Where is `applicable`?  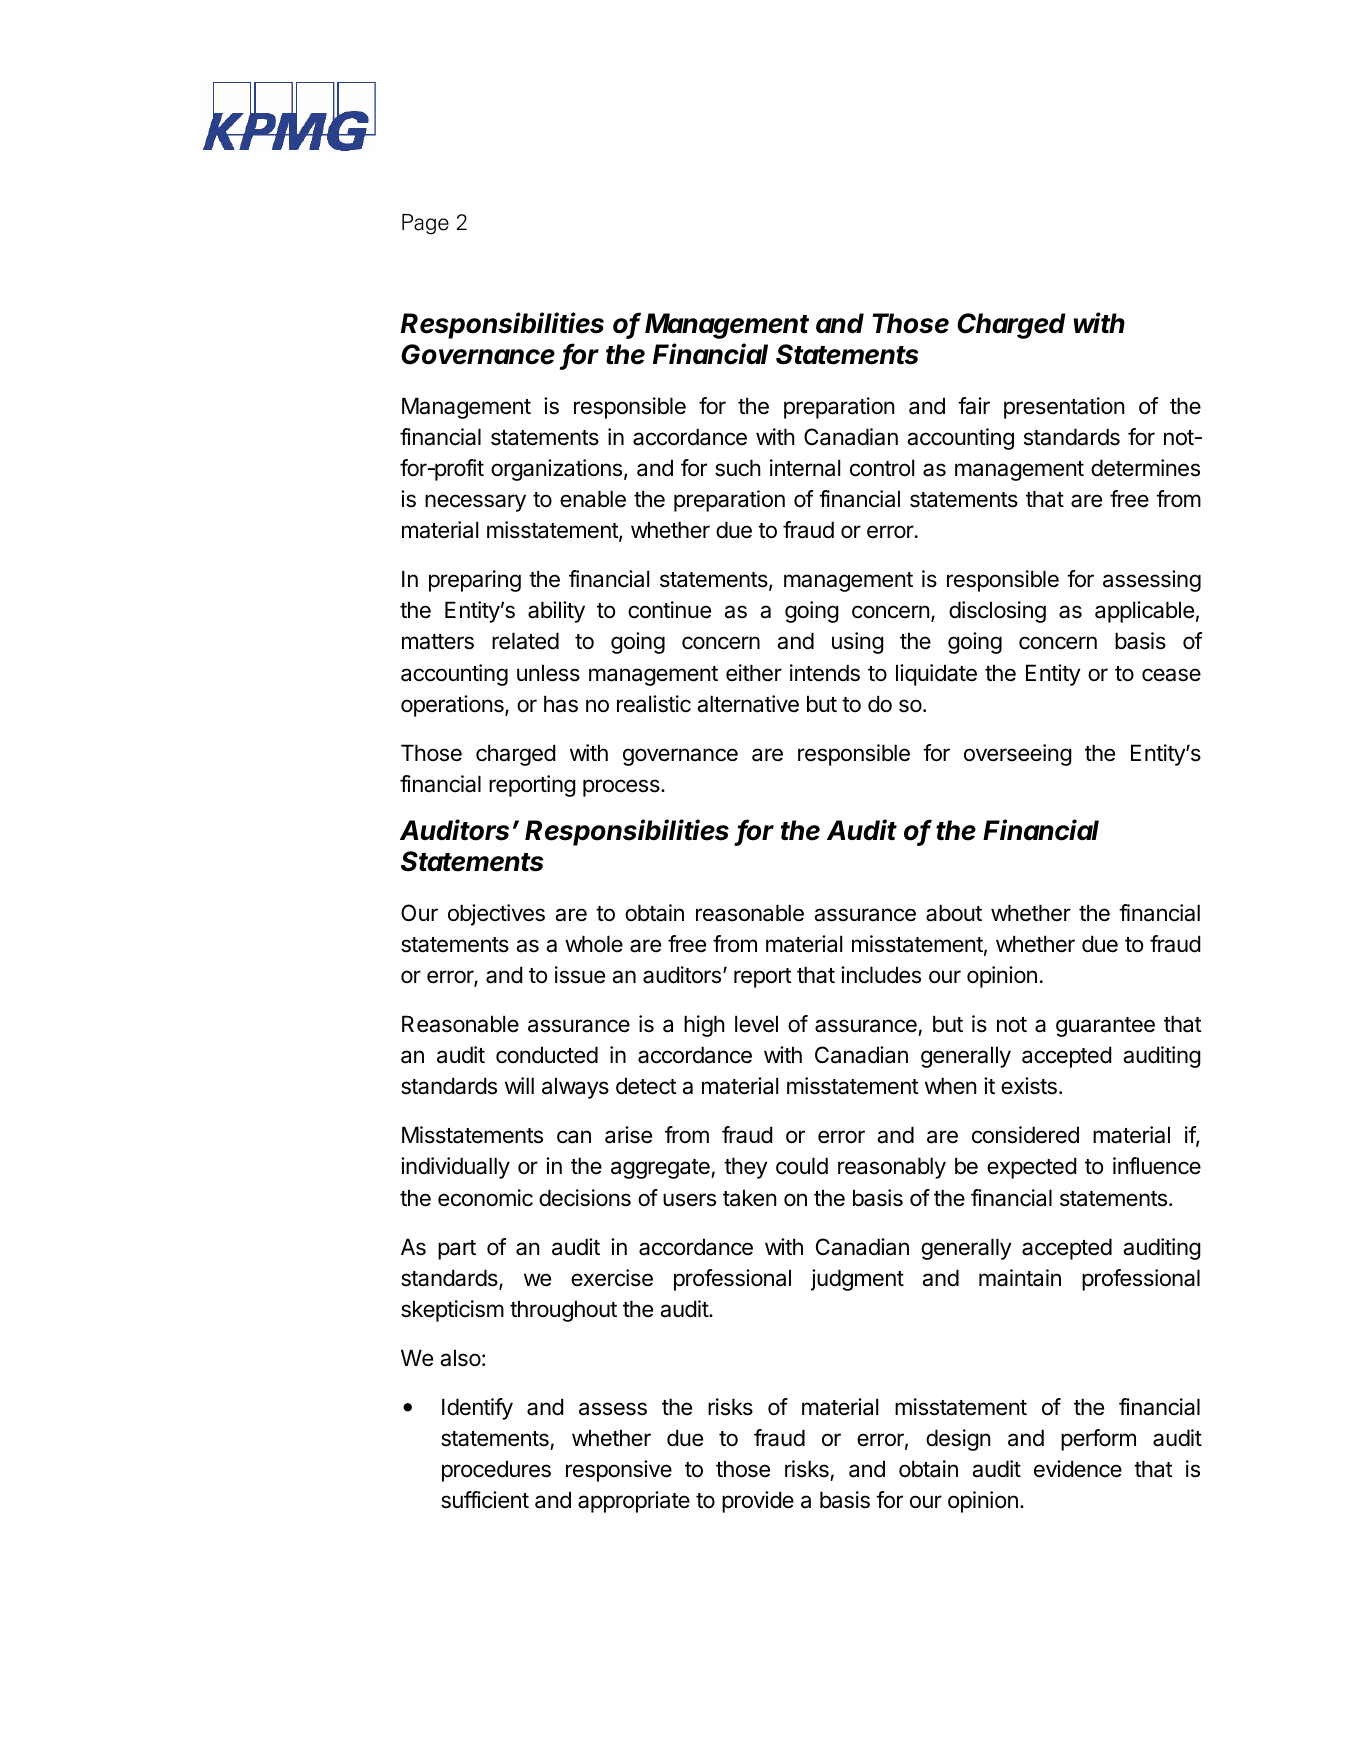 applicable is located at coordinates (1144, 612).
